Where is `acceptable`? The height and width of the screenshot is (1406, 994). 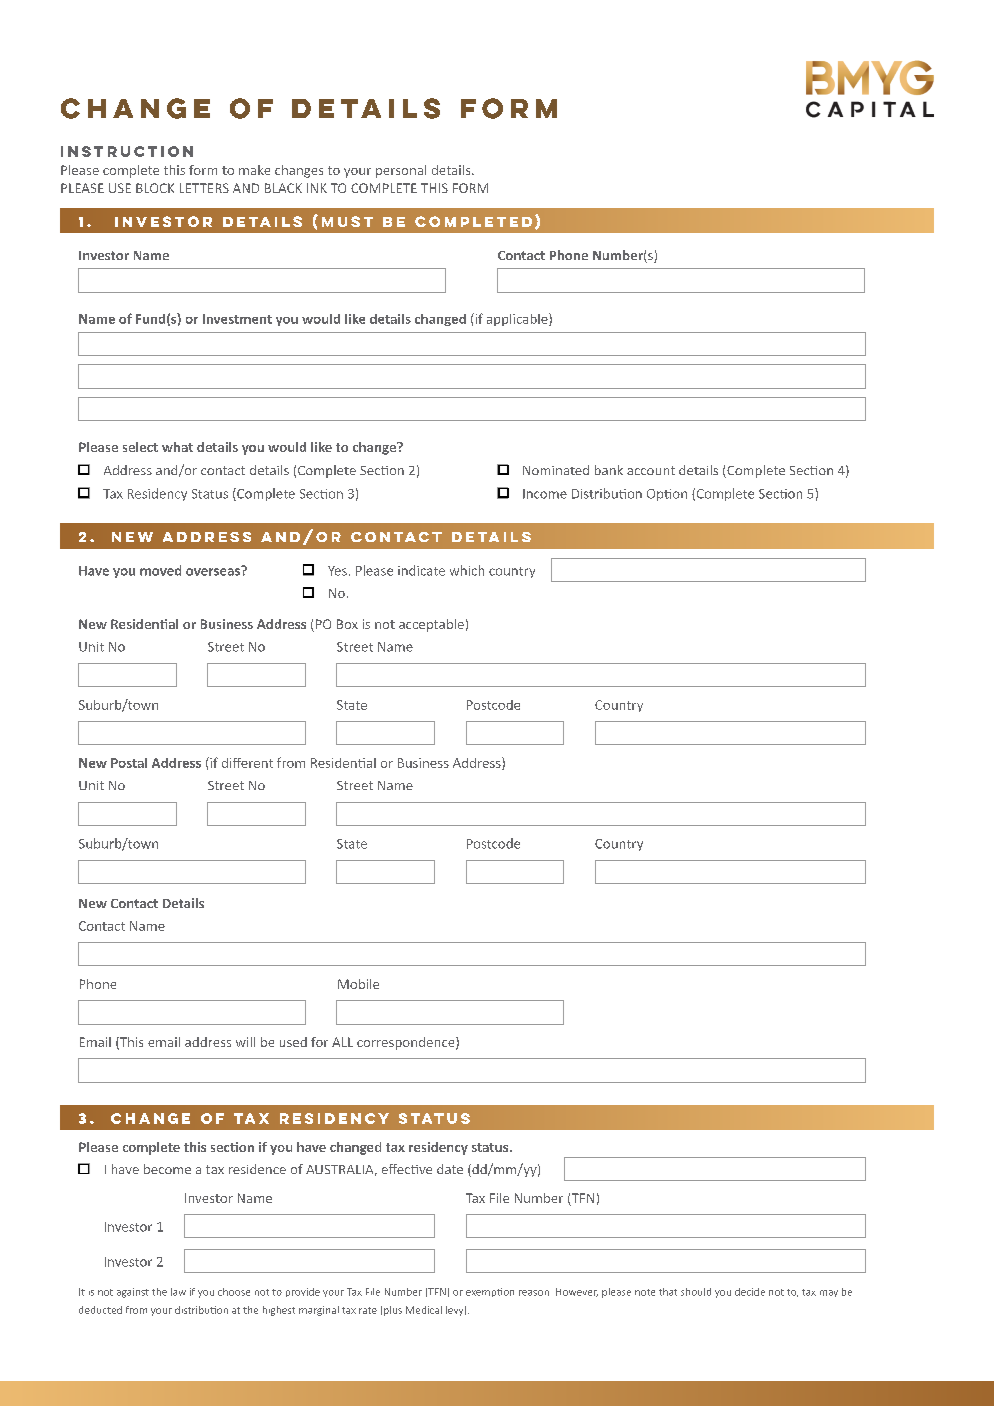
acceptable is located at coordinates (431, 625).
